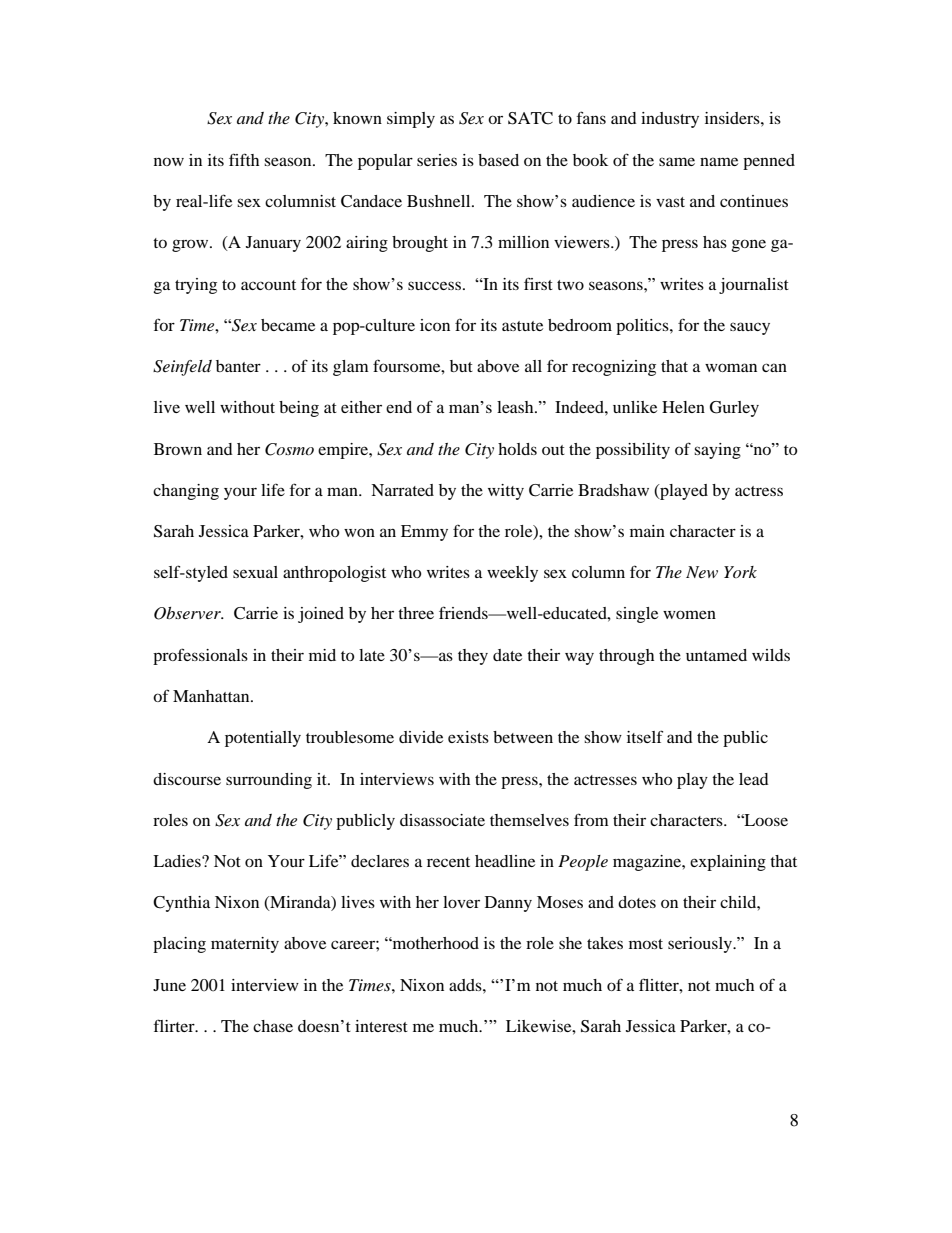 Image resolution: width=952 pixels, height=1233 pixels. Describe the element at coordinates (255, 572) in the screenshot. I see `sexual` at that location.
